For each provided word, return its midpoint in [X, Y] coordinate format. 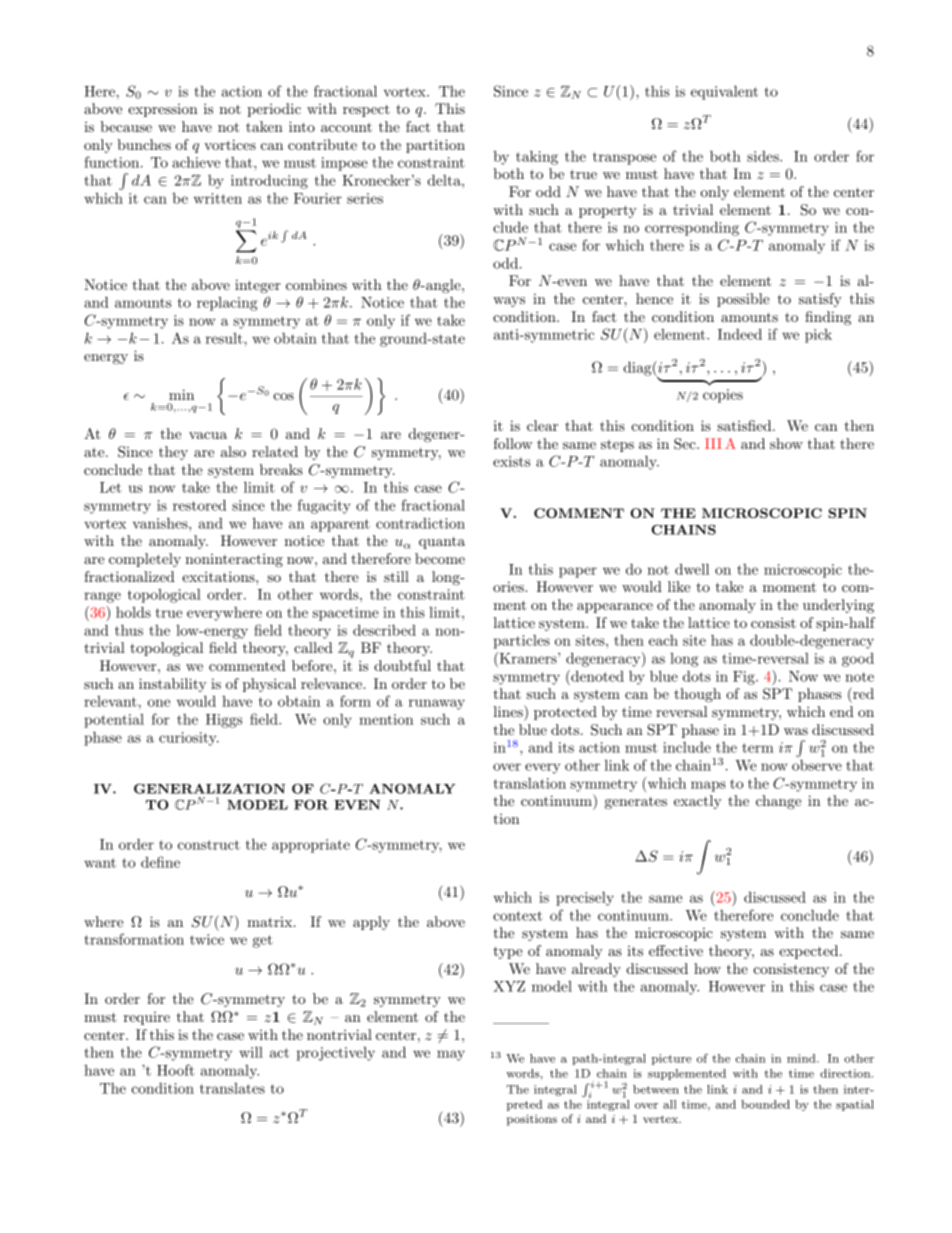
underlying [838, 606]
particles [521, 642]
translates [232, 1088]
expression [163, 110]
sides [764, 156]
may [451, 1055]
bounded [765, 1104]
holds [133, 612]
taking [537, 157]
